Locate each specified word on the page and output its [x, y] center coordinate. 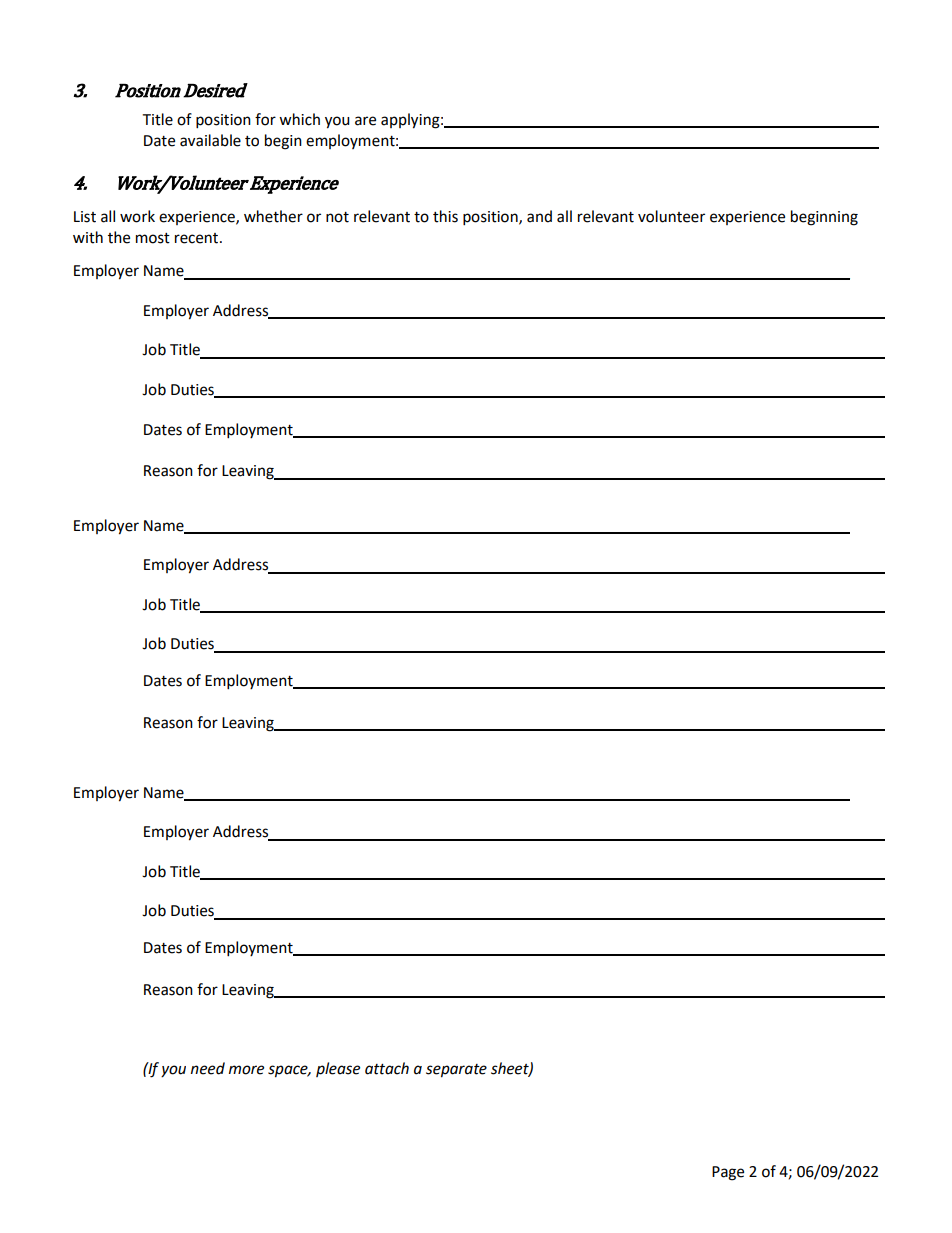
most [153, 238]
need [208, 1068]
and [539, 216]
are [365, 121]
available [210, 140]
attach [387, 1068]
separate [456, 1071]
